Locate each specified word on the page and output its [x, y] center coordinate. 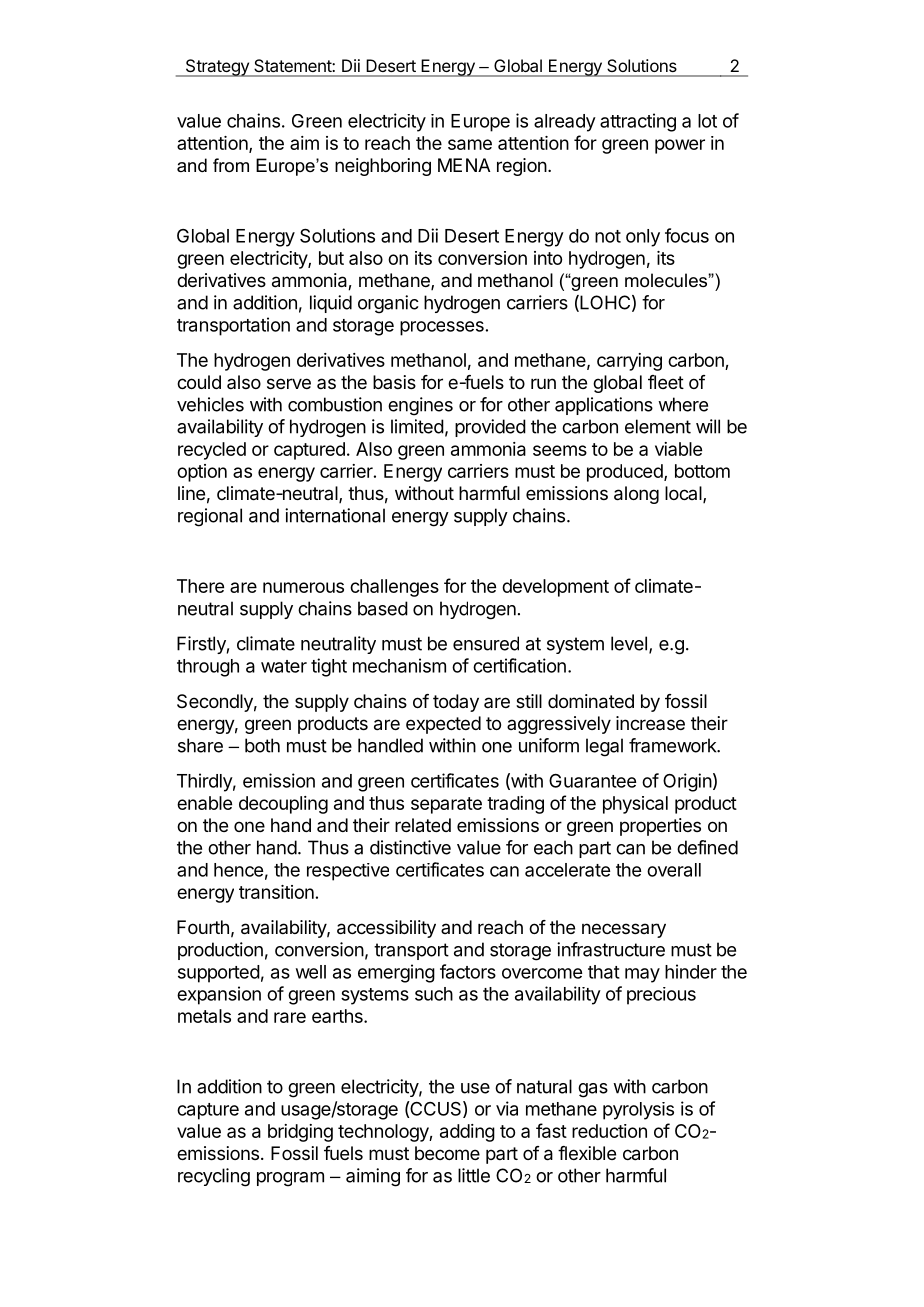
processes [442, 328]
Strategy [217, 68]
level [629, 643]
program [290, 1179]
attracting [638, 122]
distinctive [410, 847]
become [447, 1153]
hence [238, 870]
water [284, 666]
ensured [486, 643]
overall [674, 870]
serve [289, 383]
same [470, 144]
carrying [629, 362]
